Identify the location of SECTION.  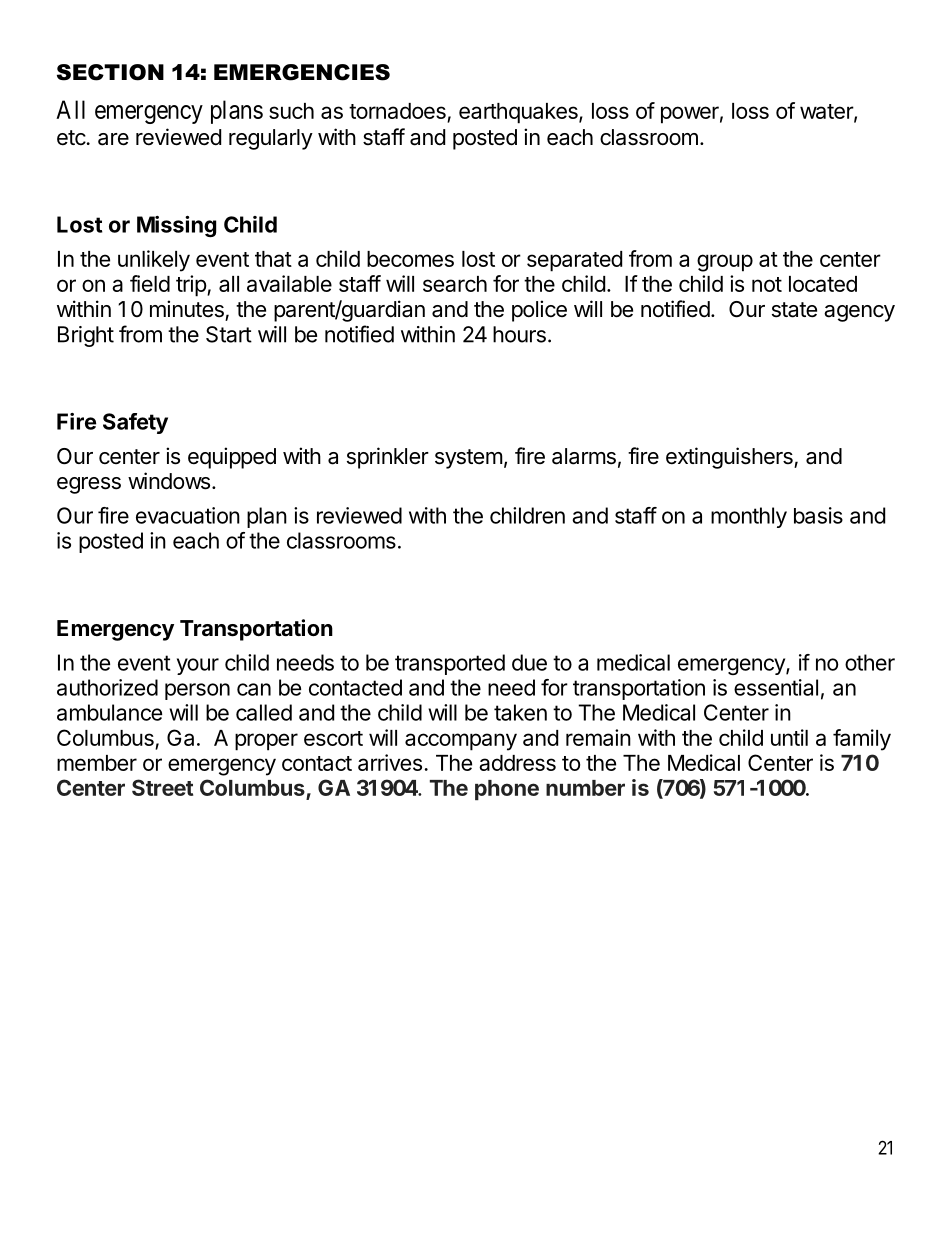
(110, 72).
